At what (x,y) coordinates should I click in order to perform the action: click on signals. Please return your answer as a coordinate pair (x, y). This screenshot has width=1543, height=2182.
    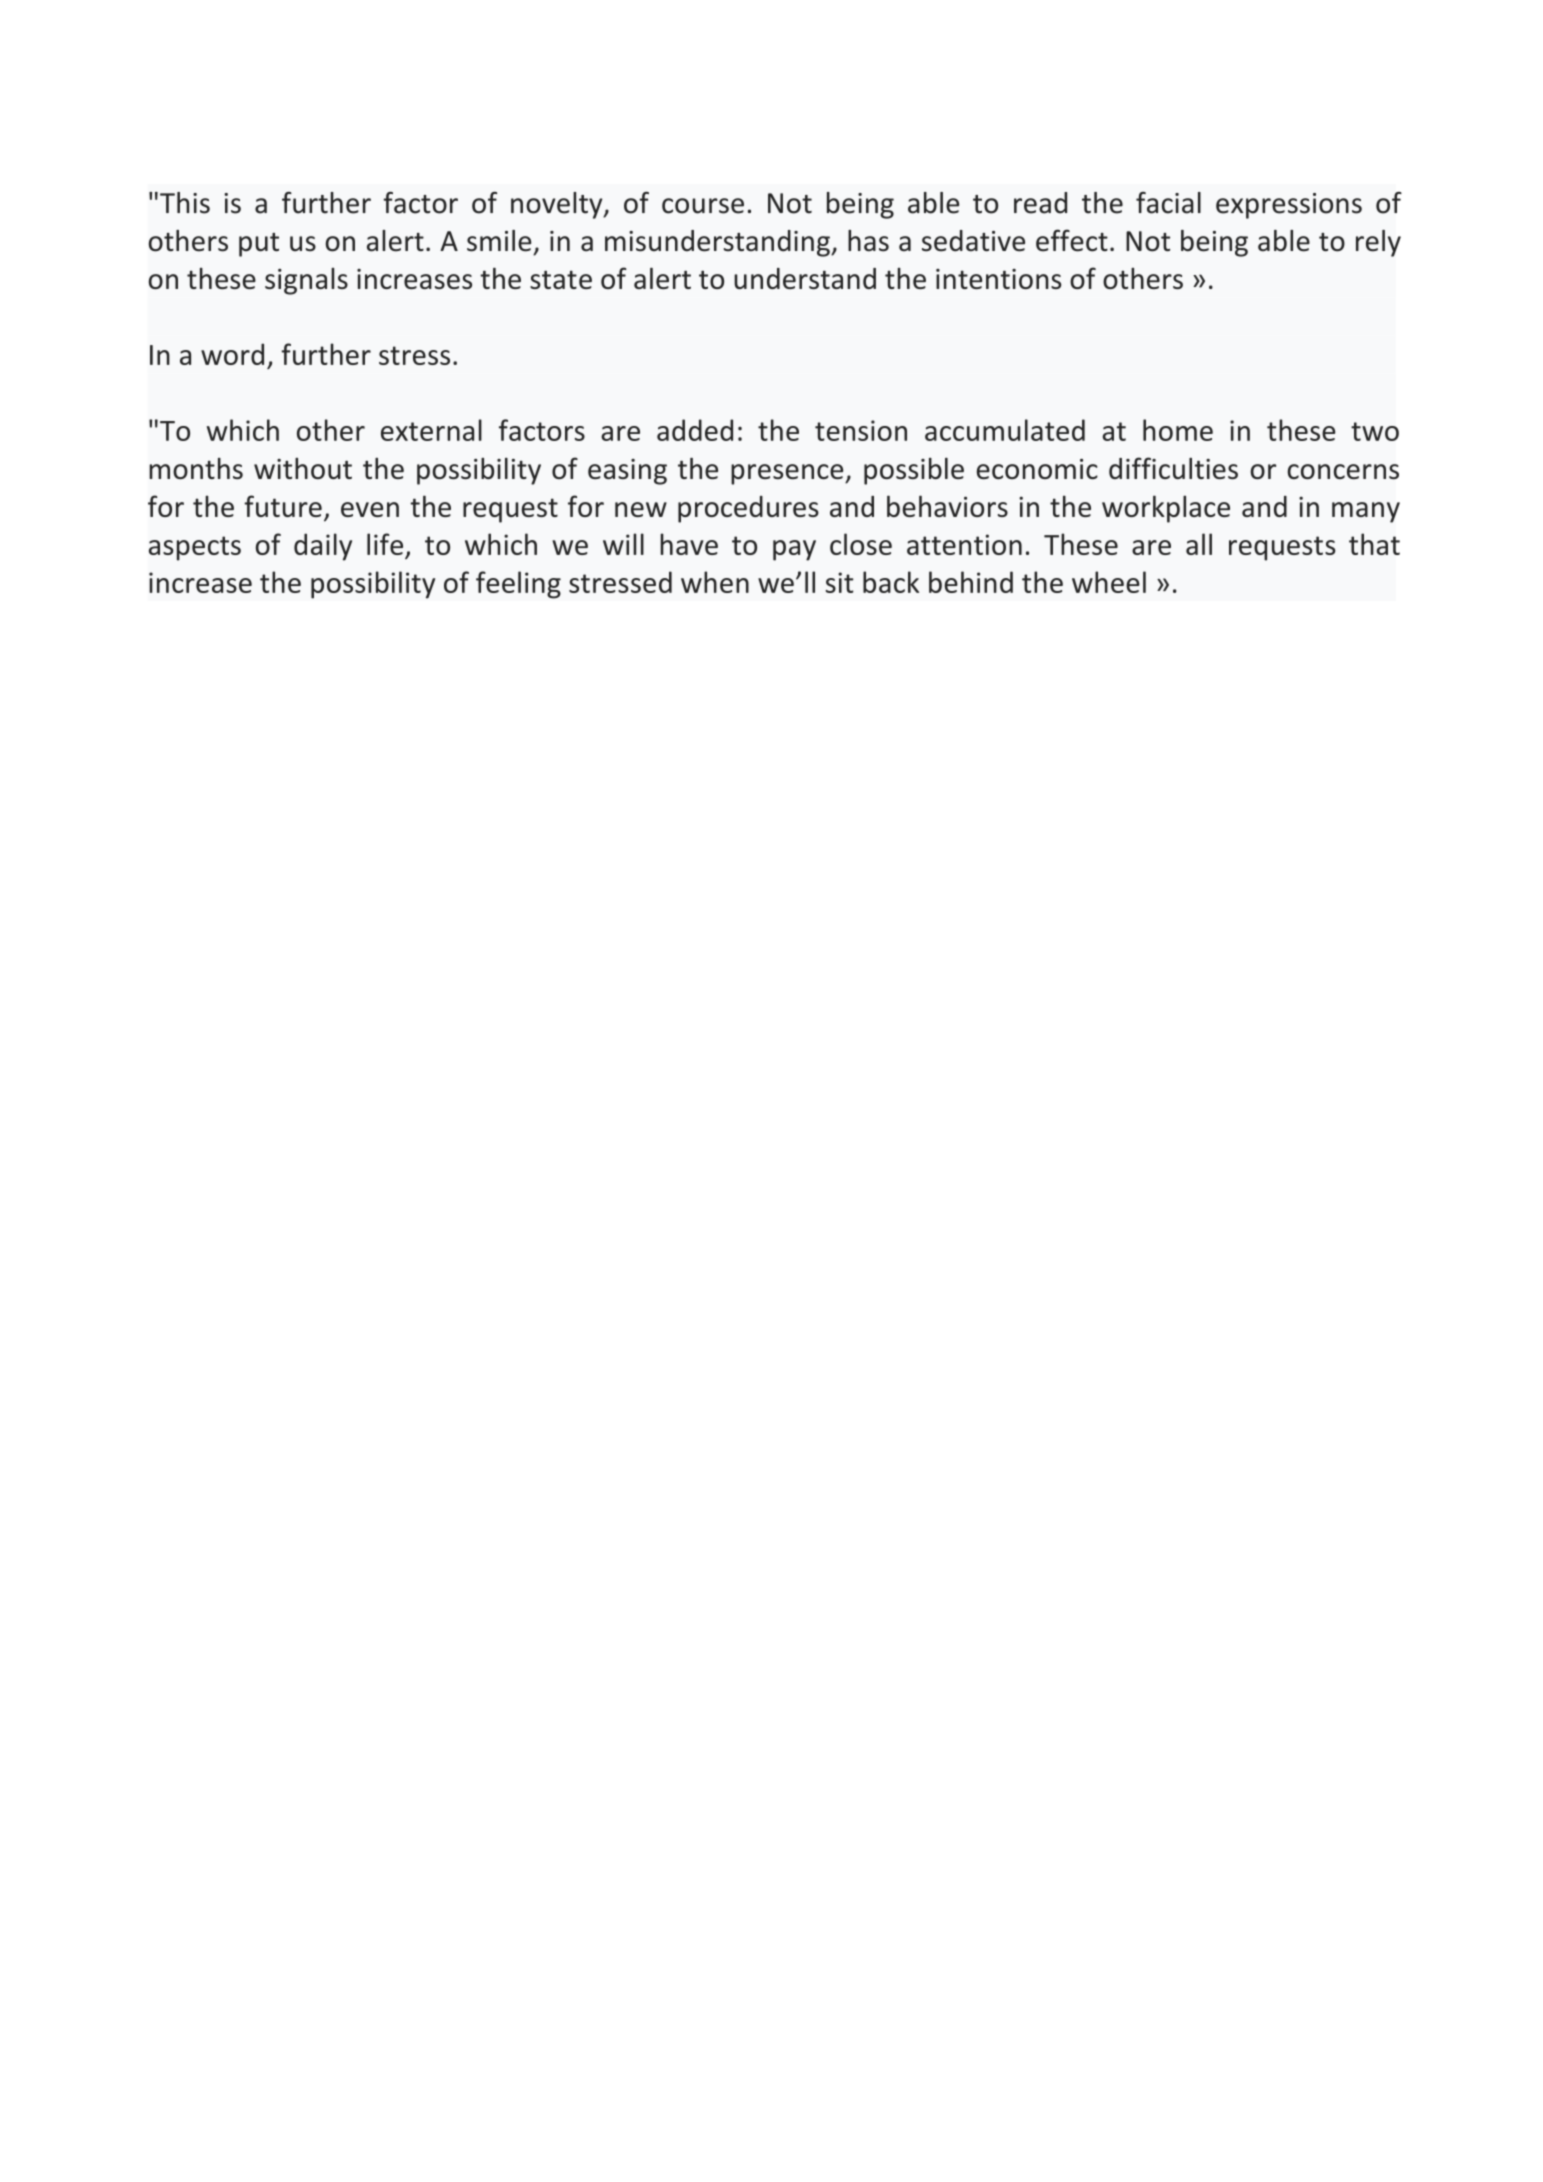
    Looking at the image, I should click on (306, 281).
